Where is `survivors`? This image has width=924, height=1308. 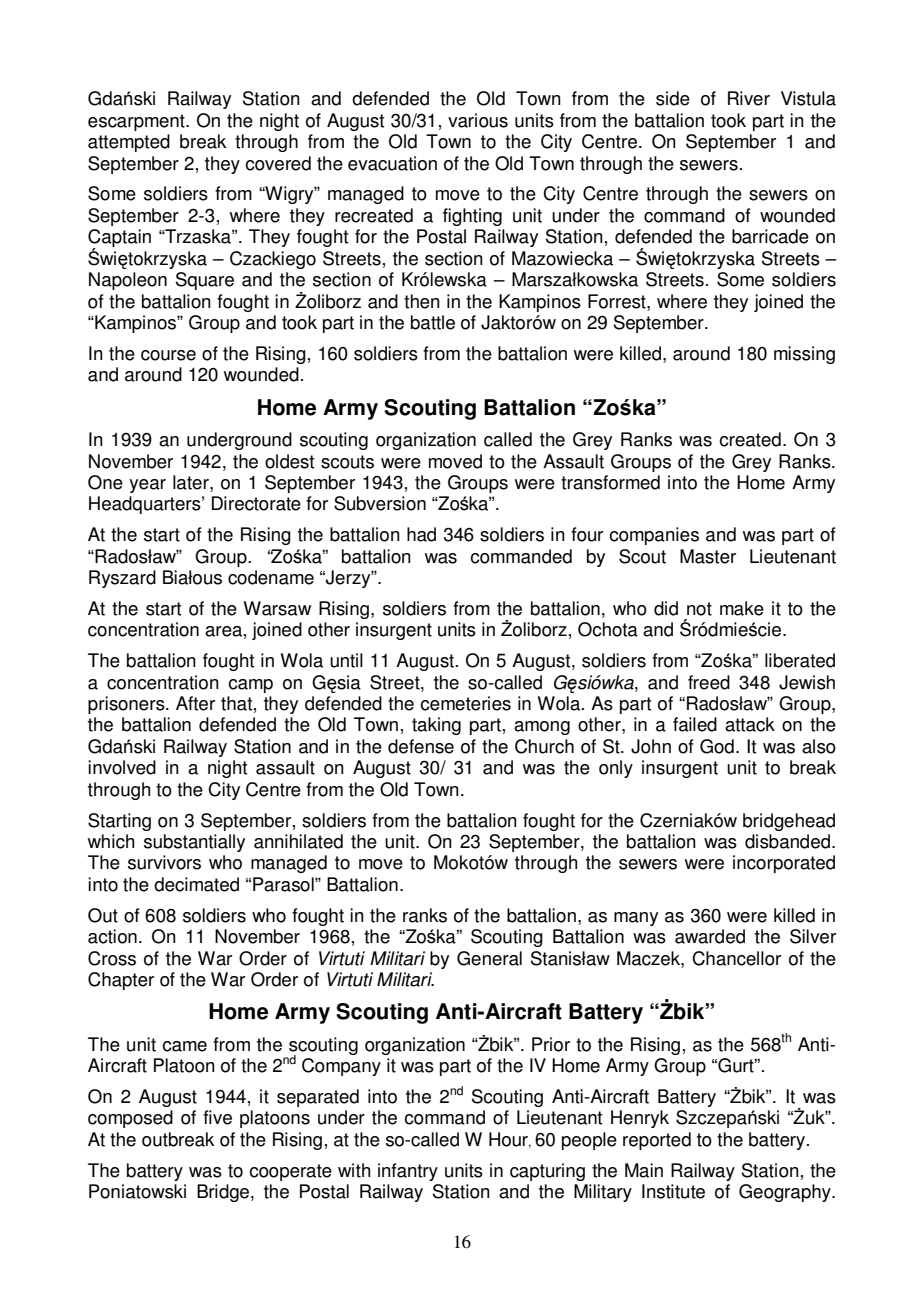 survivors is located at coordinates (164, 862).
